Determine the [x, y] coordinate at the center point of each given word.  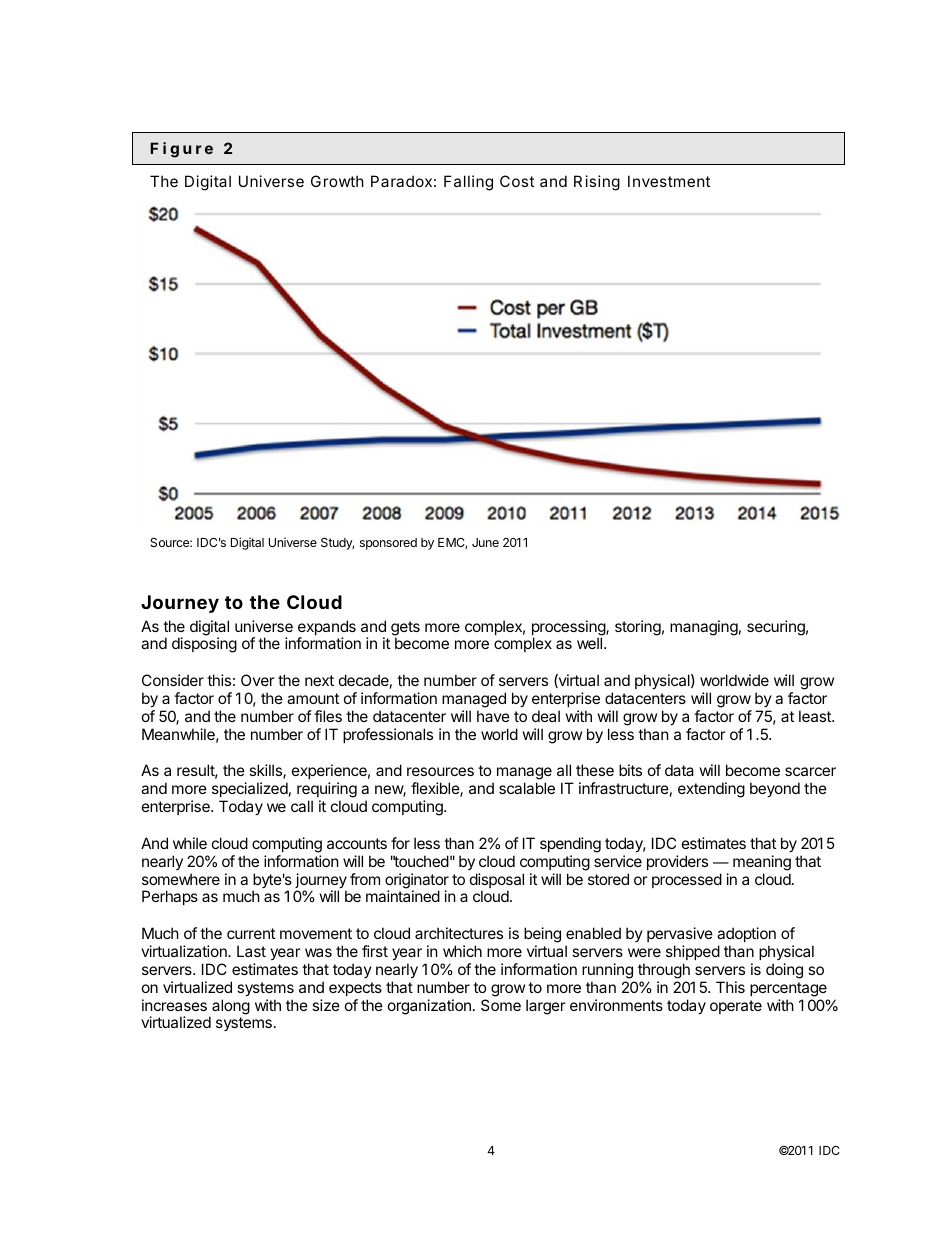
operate [736, 1007]
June [485, 542]
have [493, 716]
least [816, 716]
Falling [468, 183]
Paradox [401, 181]
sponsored [388, 544]
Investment [669, 181]
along [231, 1007]
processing [569, 629]
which [462, 951]
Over [257, 680]
